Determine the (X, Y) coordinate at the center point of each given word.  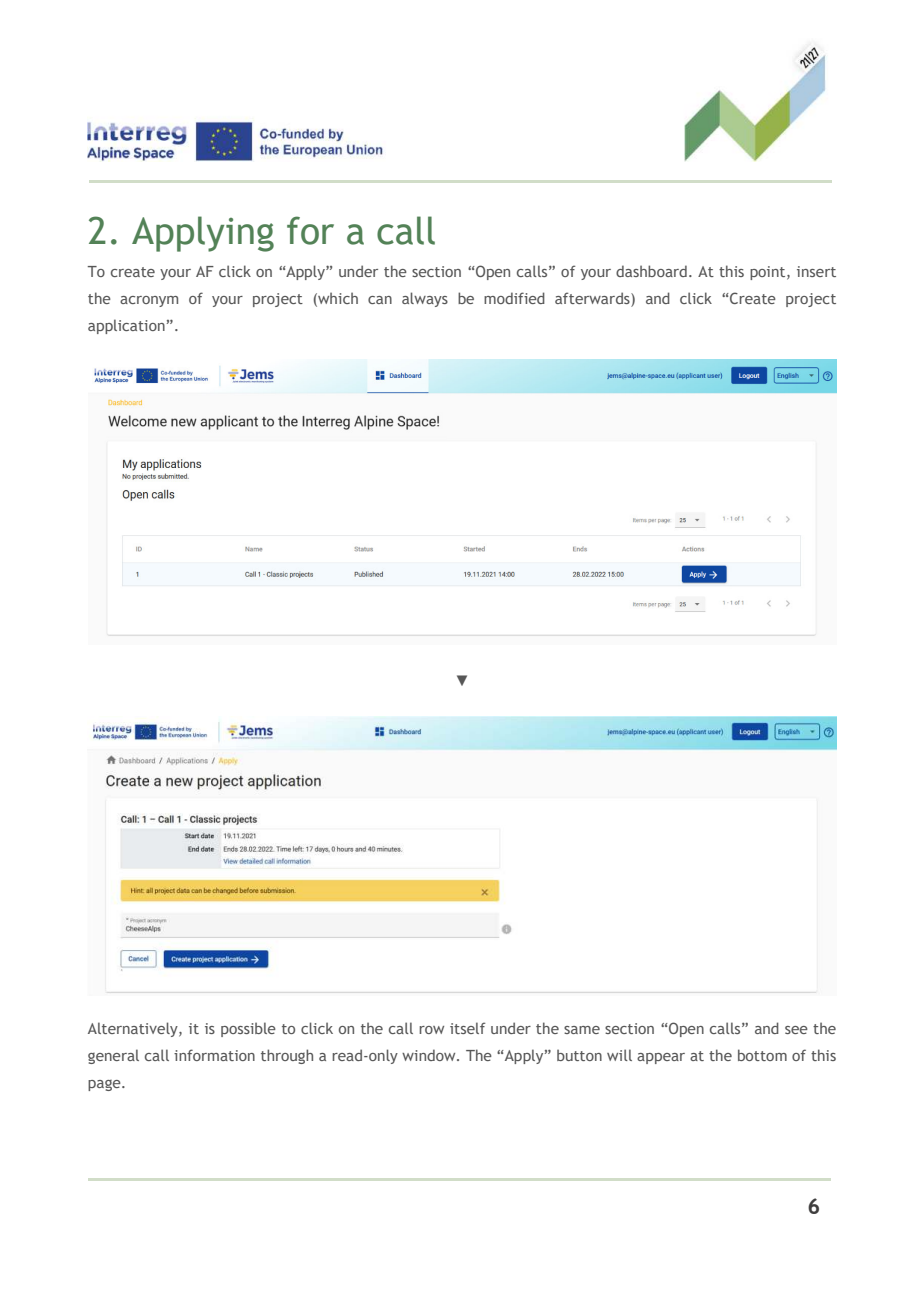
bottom (762, 1055)
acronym (149, 301)
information (214, 1055)
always (425, 299)
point (769, 273)
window (430, 1055)
